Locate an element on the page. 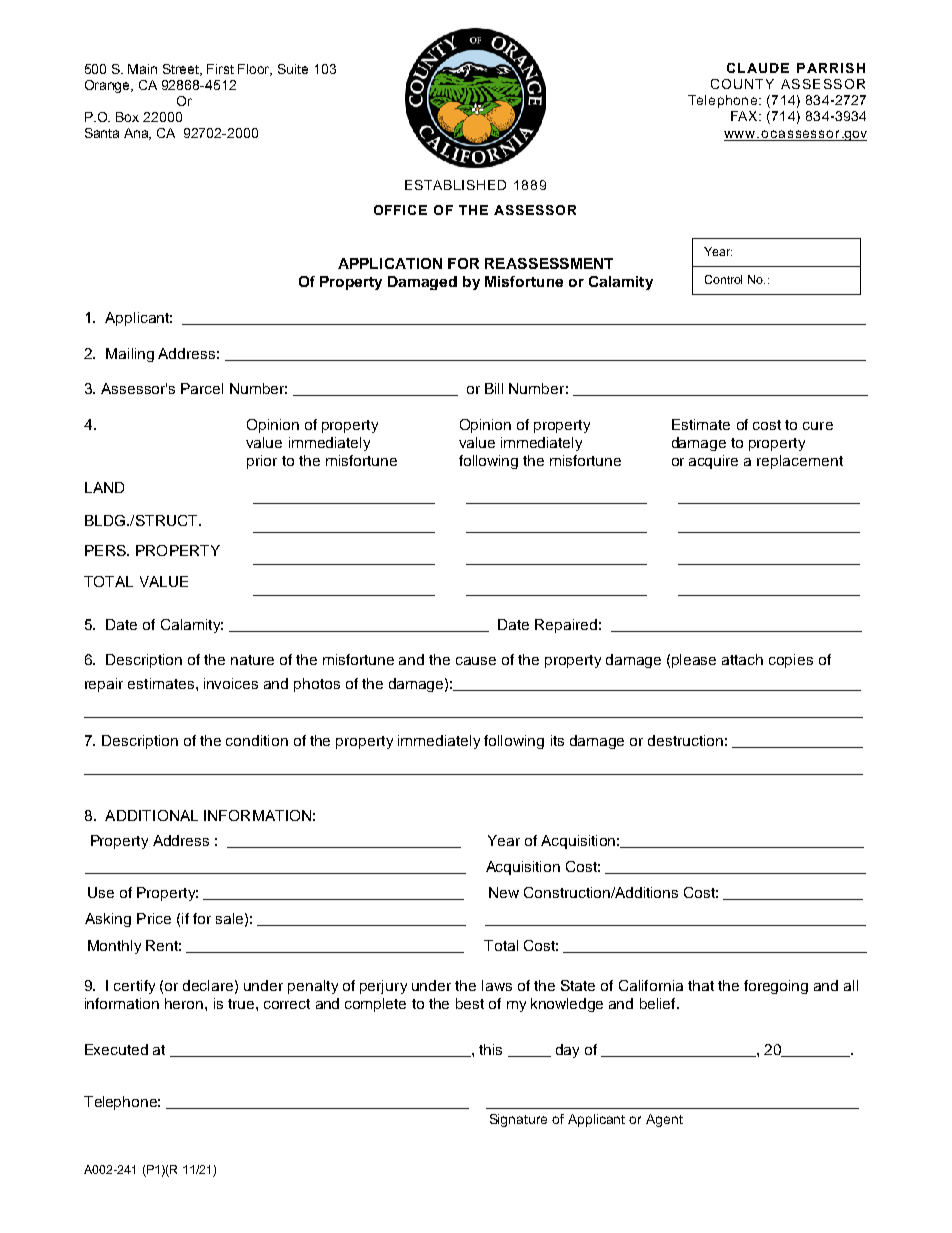 This document has width=952, height=1233. COUNTY is located at coordinates (742, 84).
